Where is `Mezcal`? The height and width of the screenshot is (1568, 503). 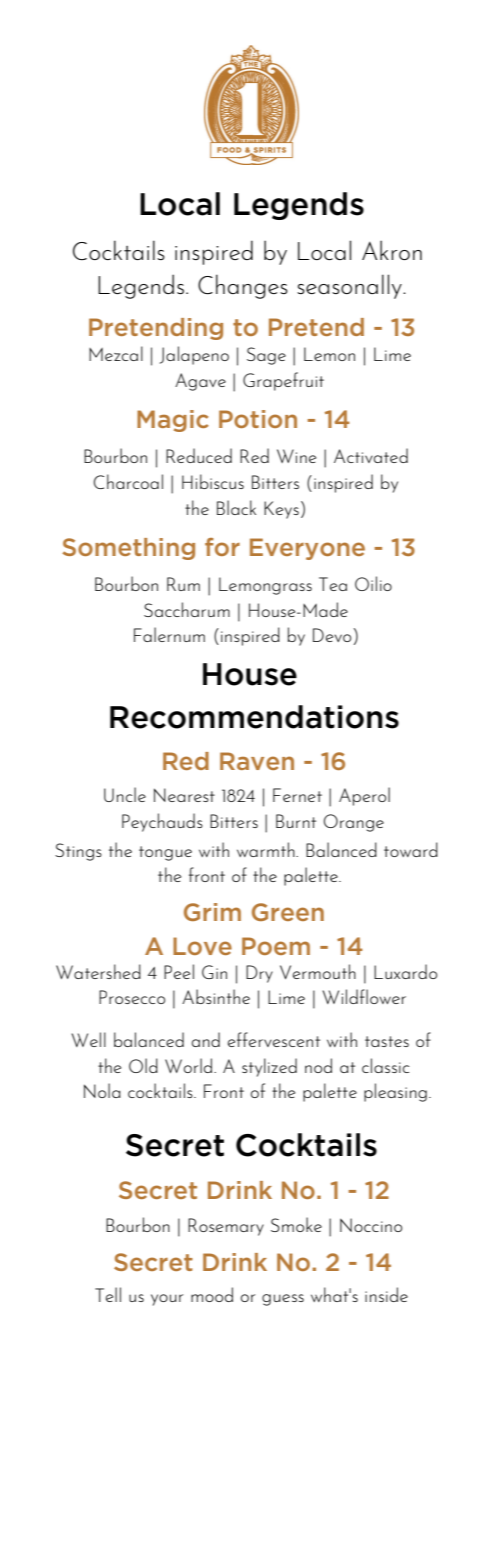
Mezcal is located at coordinates (116, 353).
